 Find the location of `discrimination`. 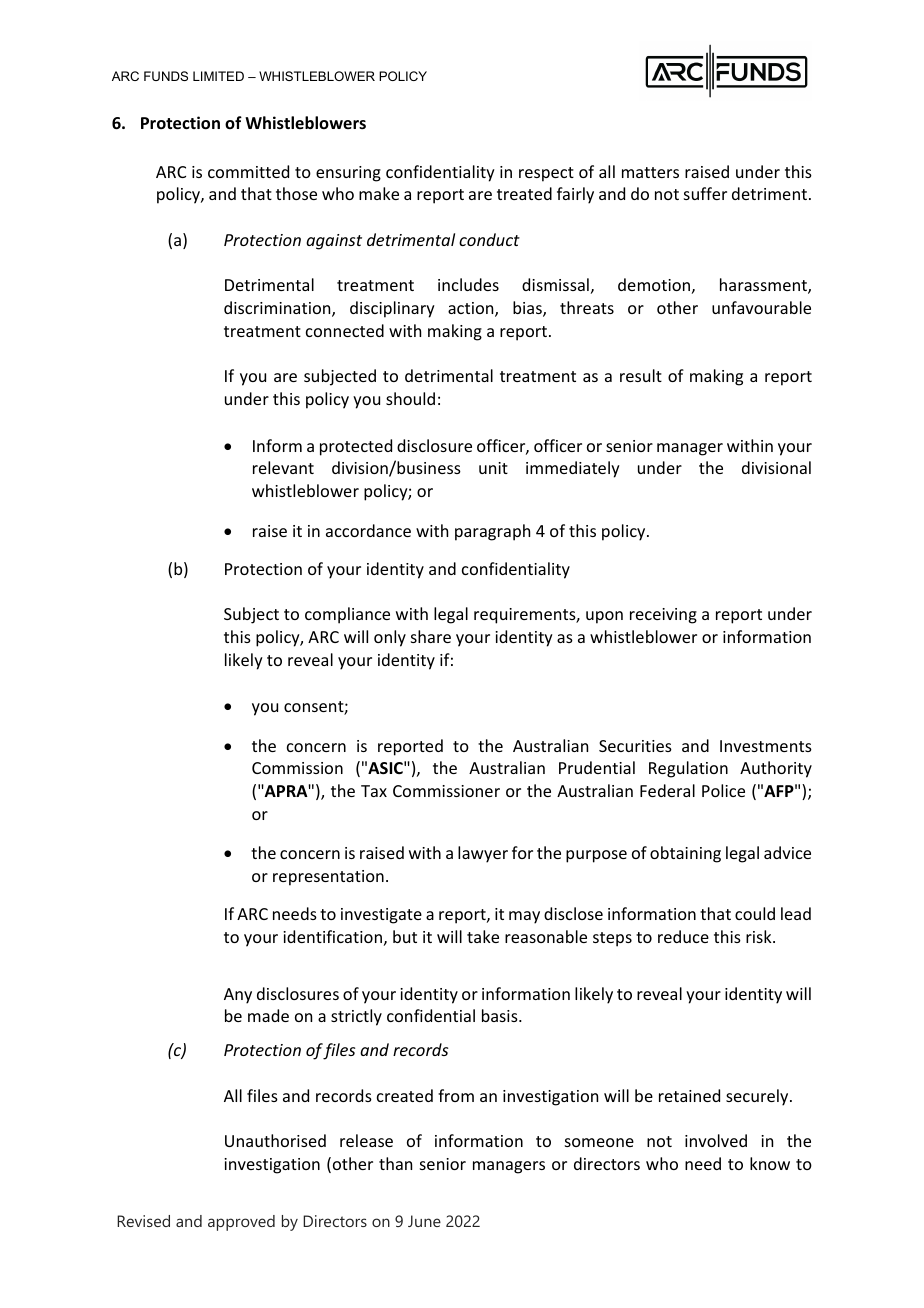

discrimination is located at coordinates (278, 309).
